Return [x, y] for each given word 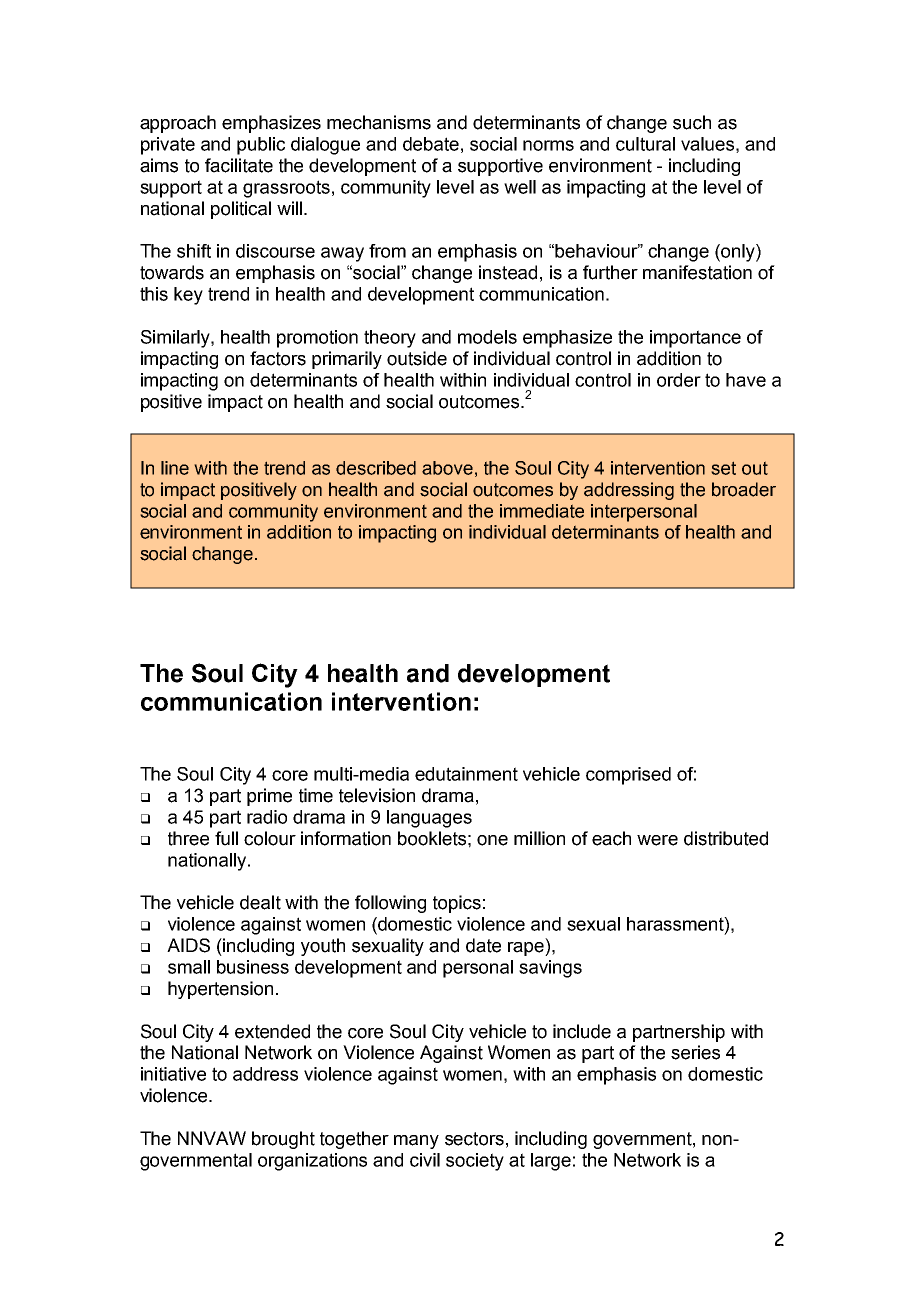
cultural [645, 144]
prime [269, 797]
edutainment [466, 774]
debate [431, 144]
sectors [474, 1139]
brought [283, 1140]
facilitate [239, 165]
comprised [628, 776]
